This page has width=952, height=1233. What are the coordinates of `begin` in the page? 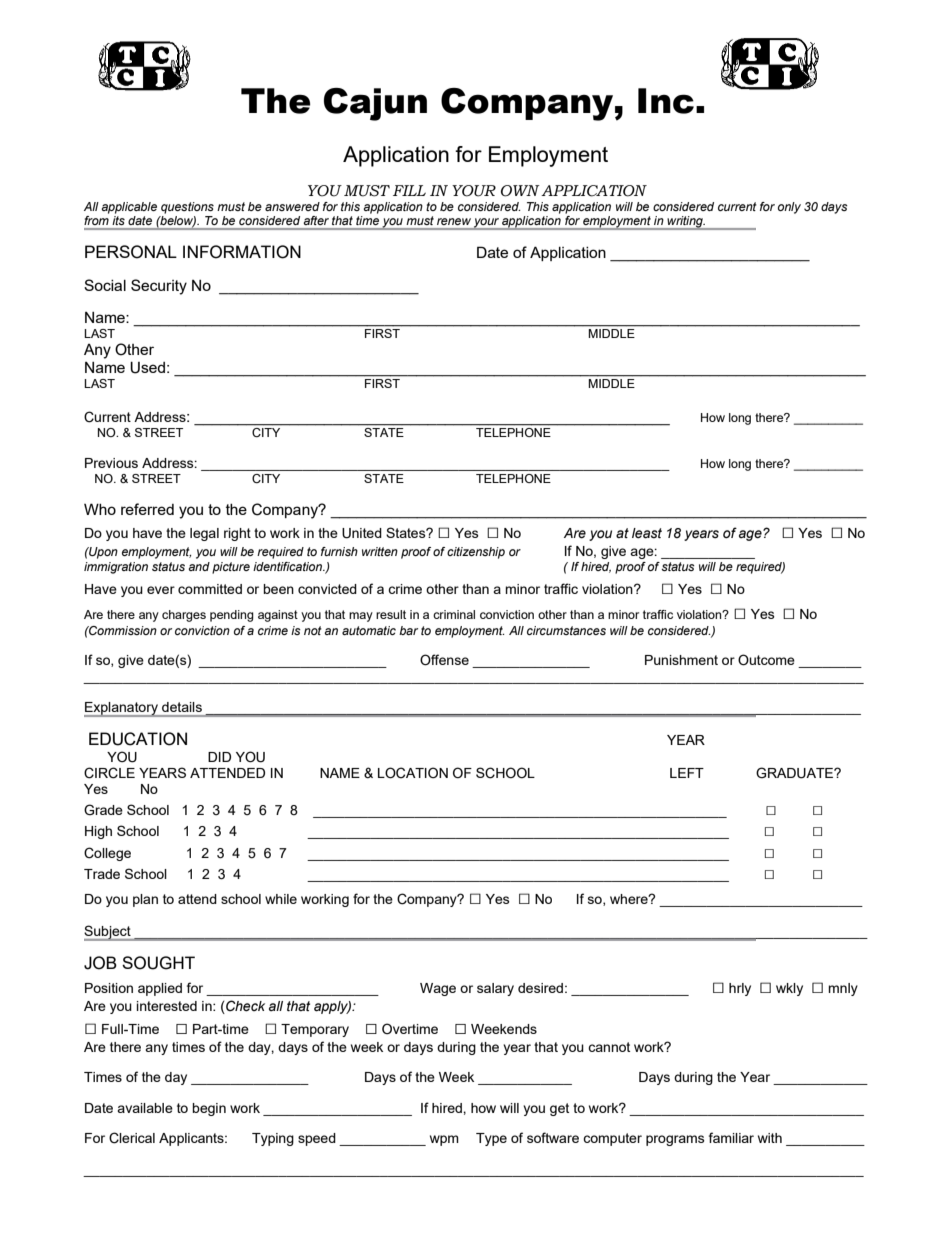 It's located at (209, 1109).
